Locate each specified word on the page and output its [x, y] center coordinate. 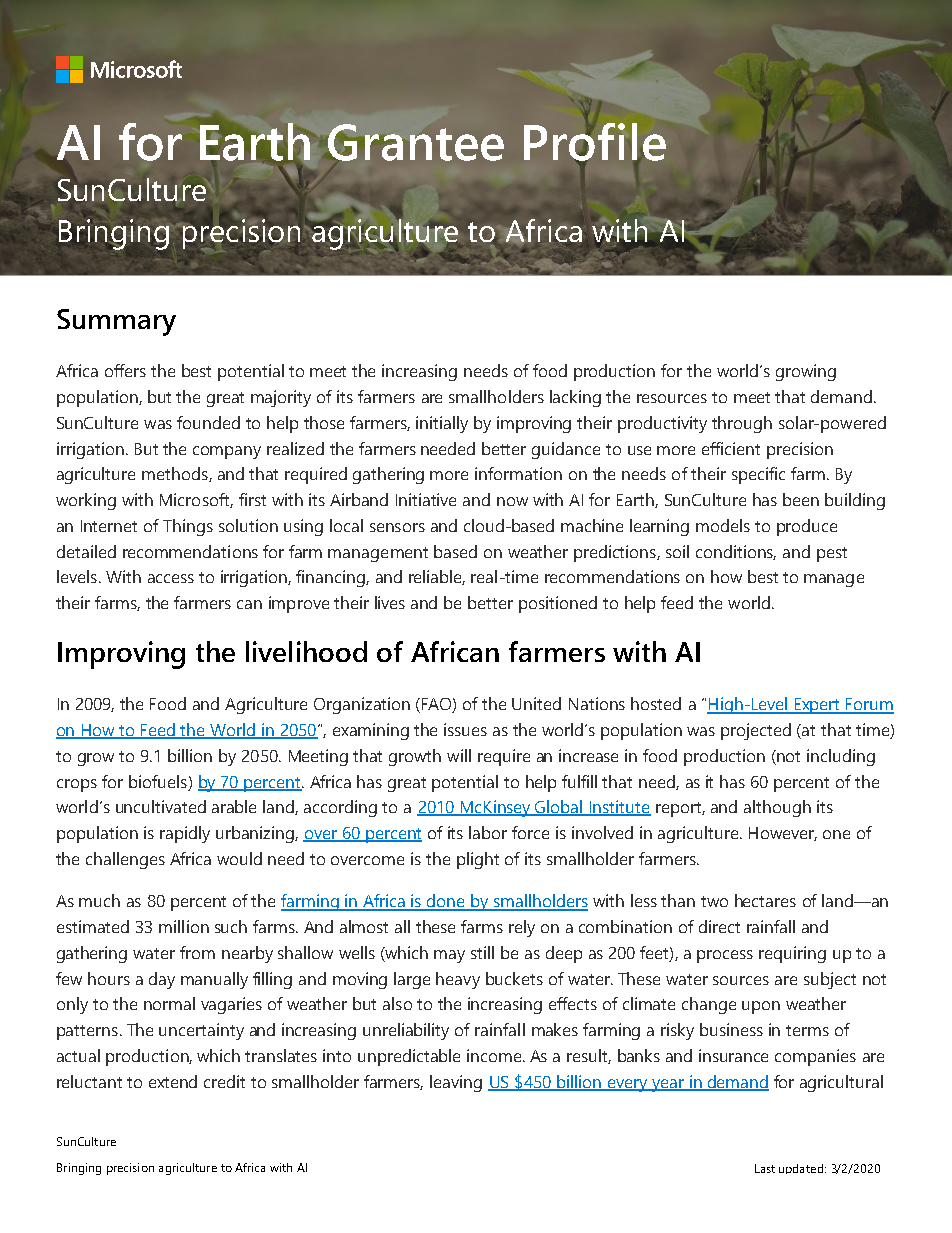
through [742, 424]
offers [125, 370]
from [197, 952]
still [482, 952]
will [459, 755]
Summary [116, 322]
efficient [731, 448]
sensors [397, 527]
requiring [792, 954]
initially [442, 424]
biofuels [159, 783]
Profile [595, 143]
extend [173, 1081]
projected [756, 731]
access [171, 578]
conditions [736, 552]
